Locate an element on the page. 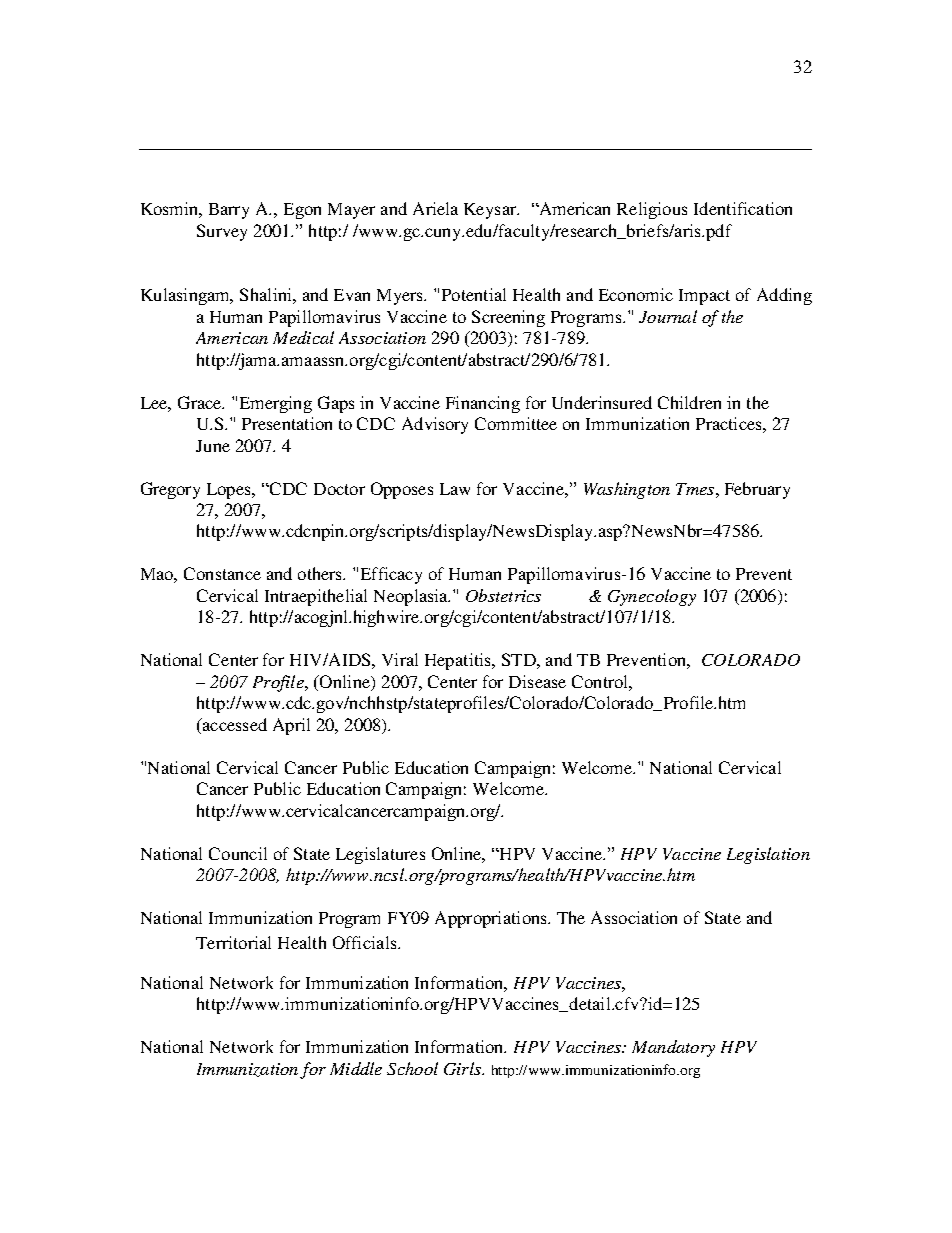 This image has width=952, height=1233. Council is located at coordinates (238, 853).
